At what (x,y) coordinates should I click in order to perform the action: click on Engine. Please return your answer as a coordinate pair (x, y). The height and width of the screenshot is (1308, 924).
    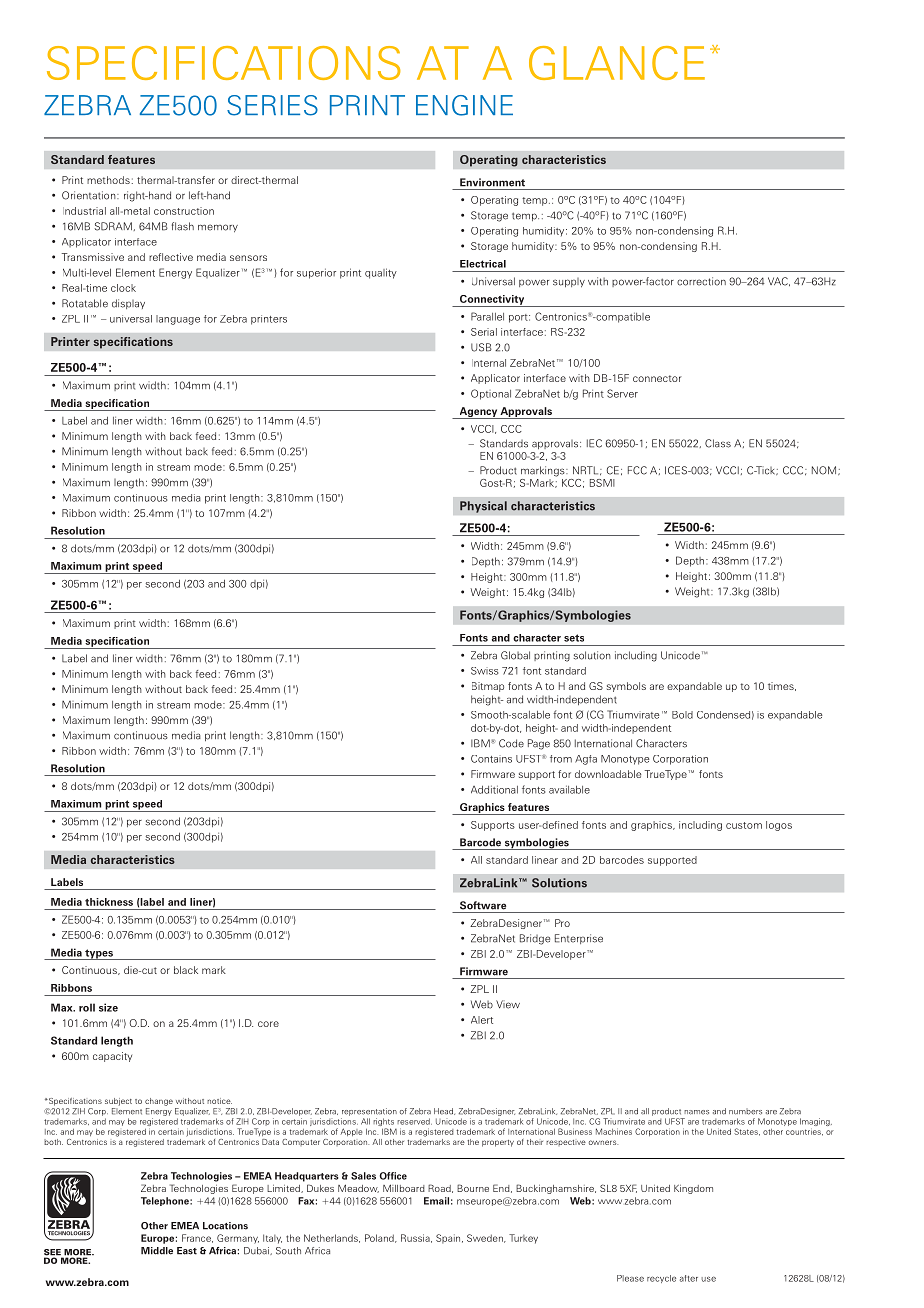
    Looking at the image, I should click on (464, 105).
